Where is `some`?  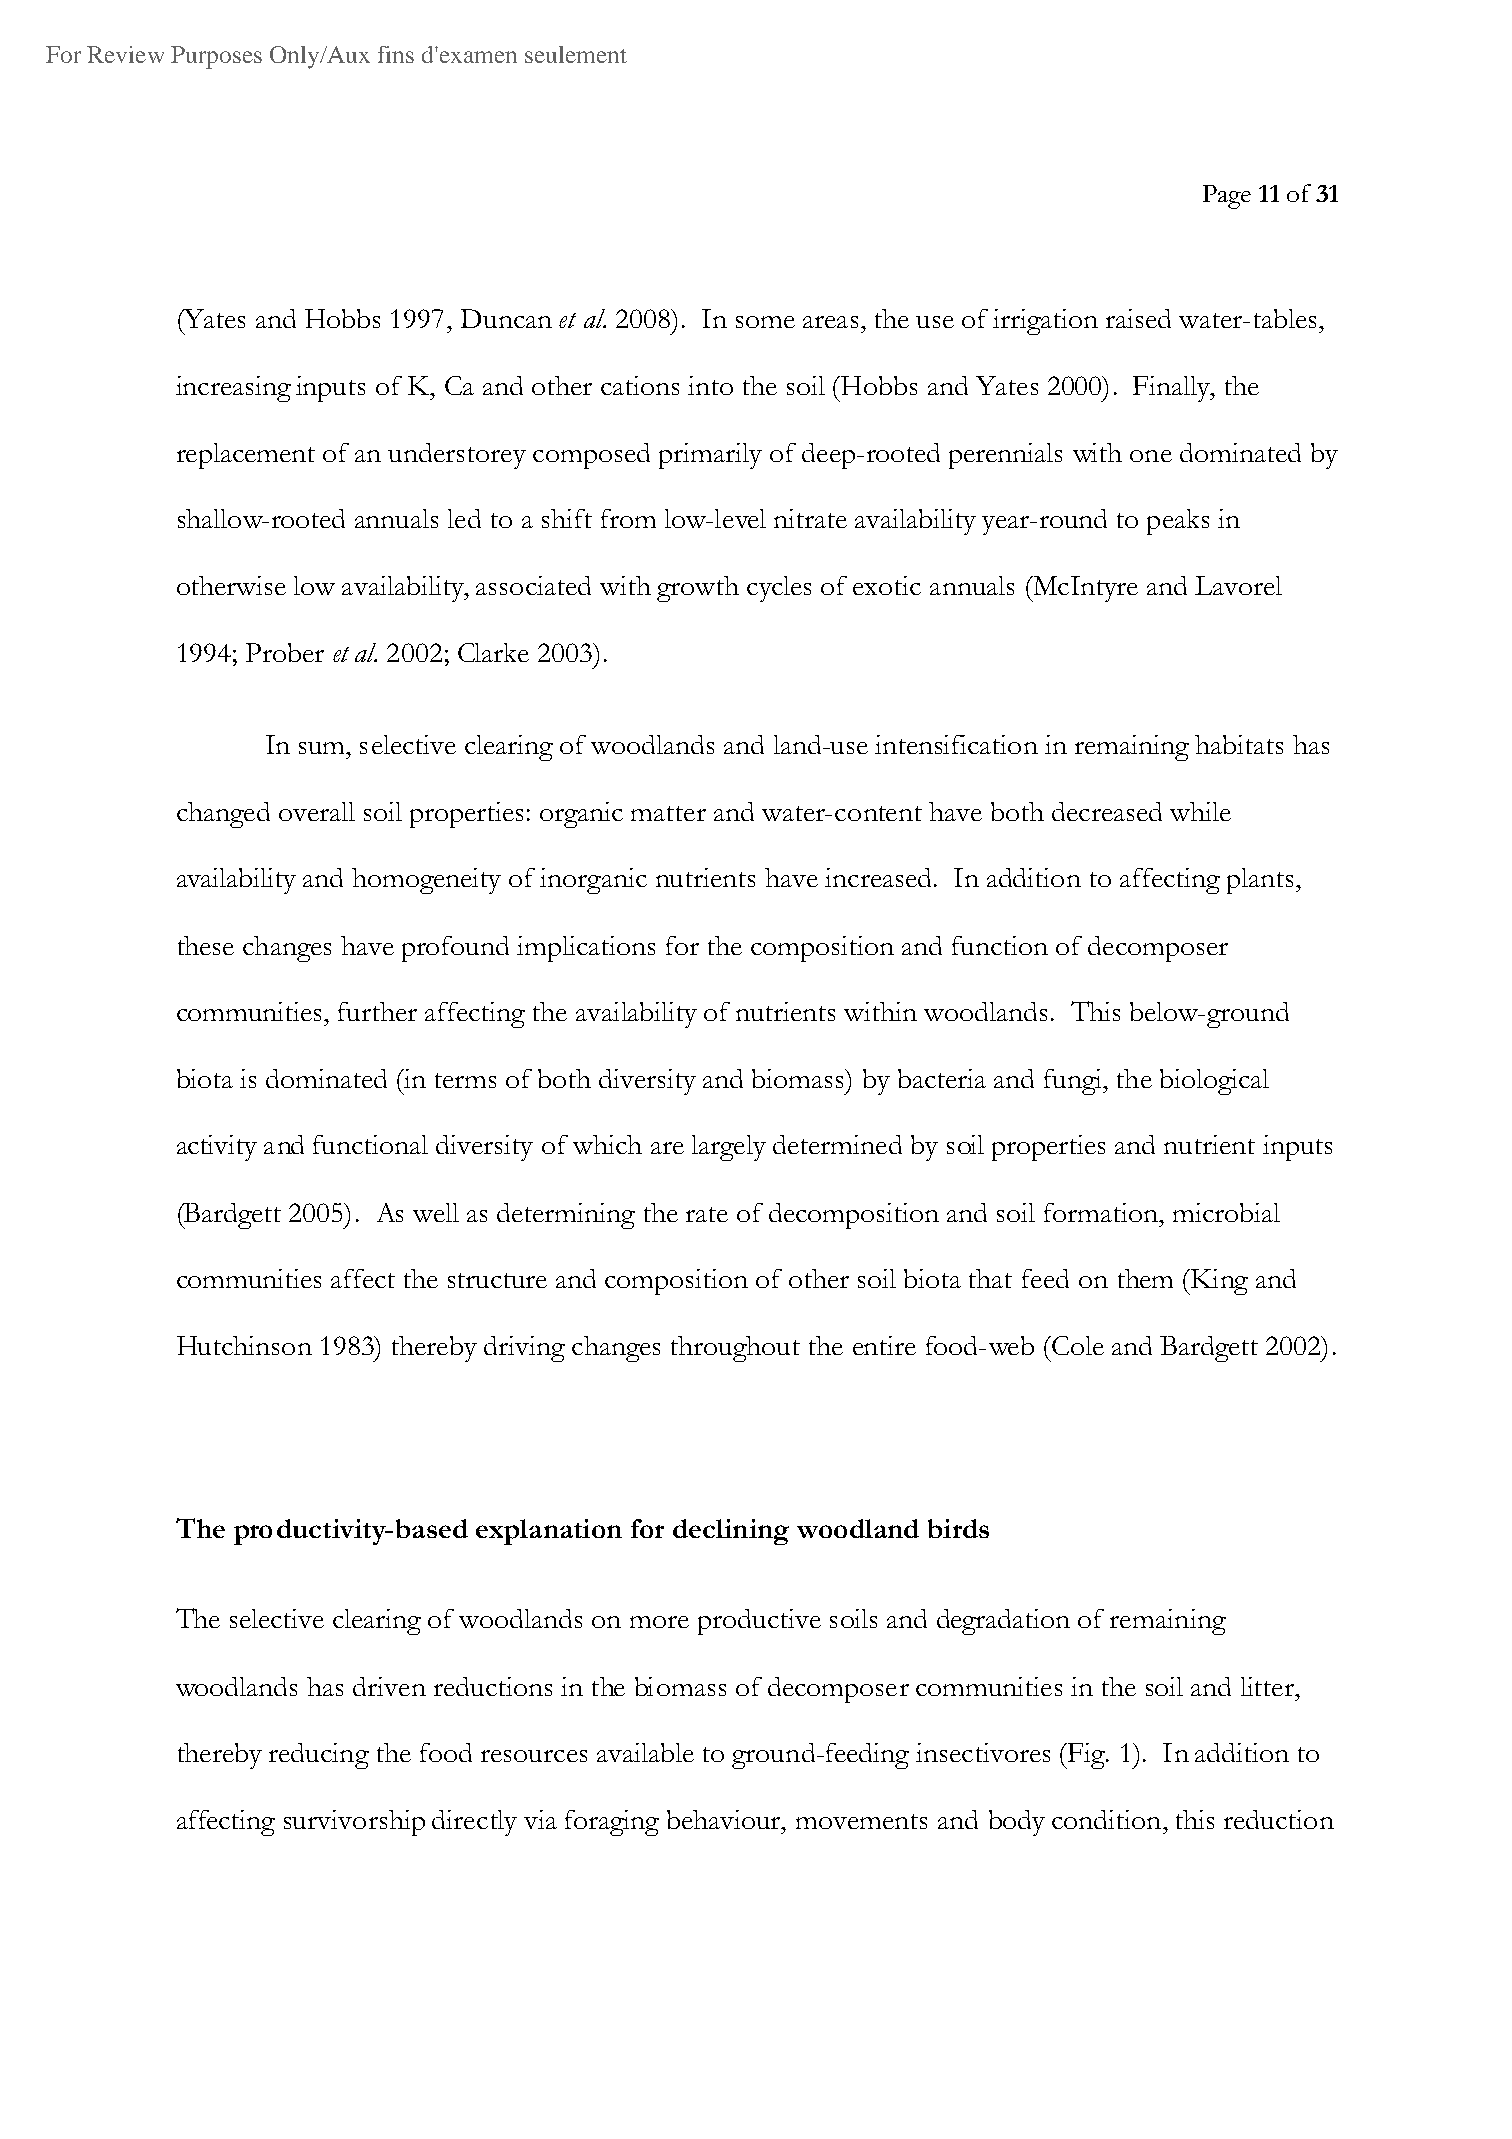 some is located at coordinates (765, 322).
